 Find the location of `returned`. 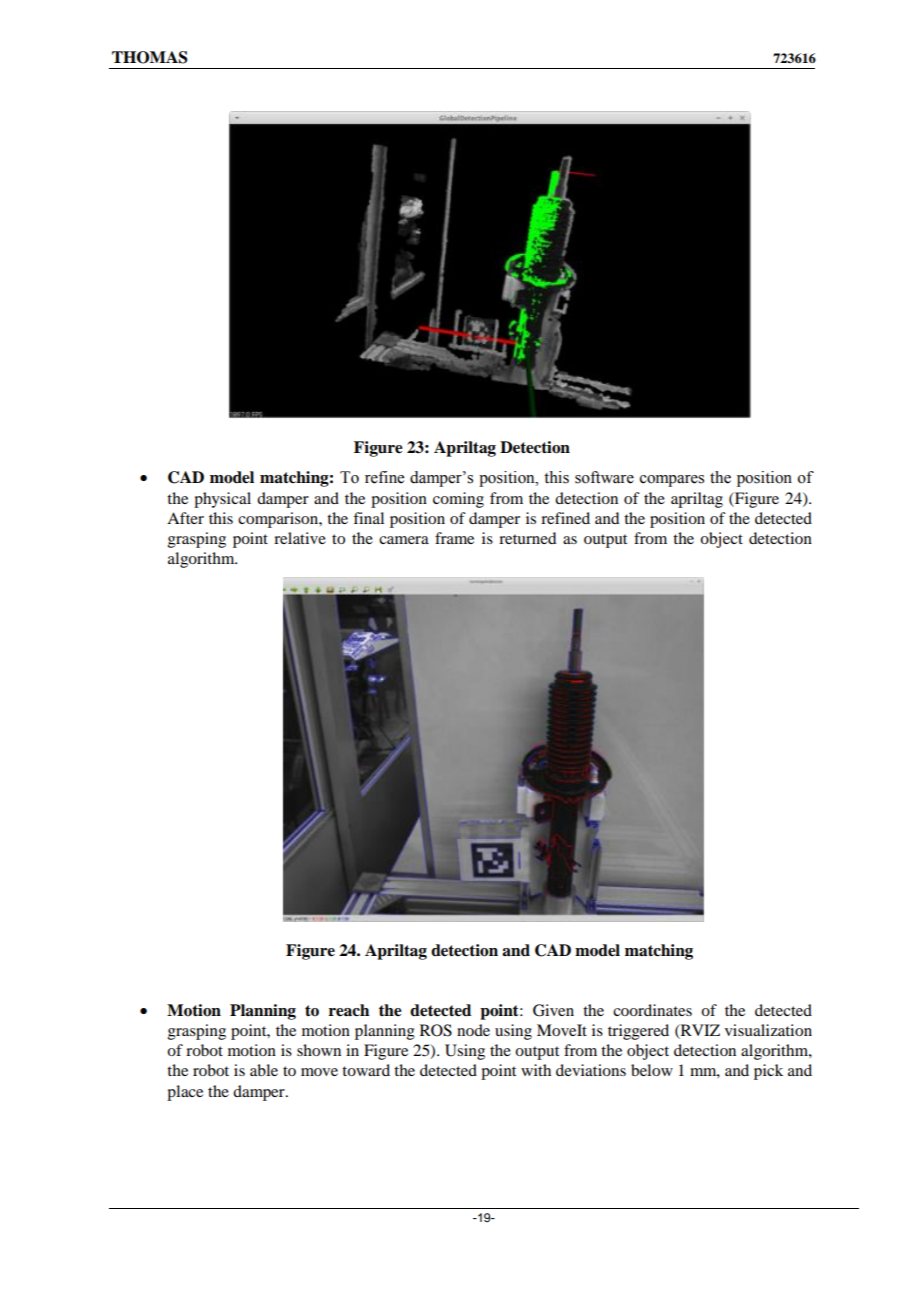

returned is located at coordinates (527, 538).
